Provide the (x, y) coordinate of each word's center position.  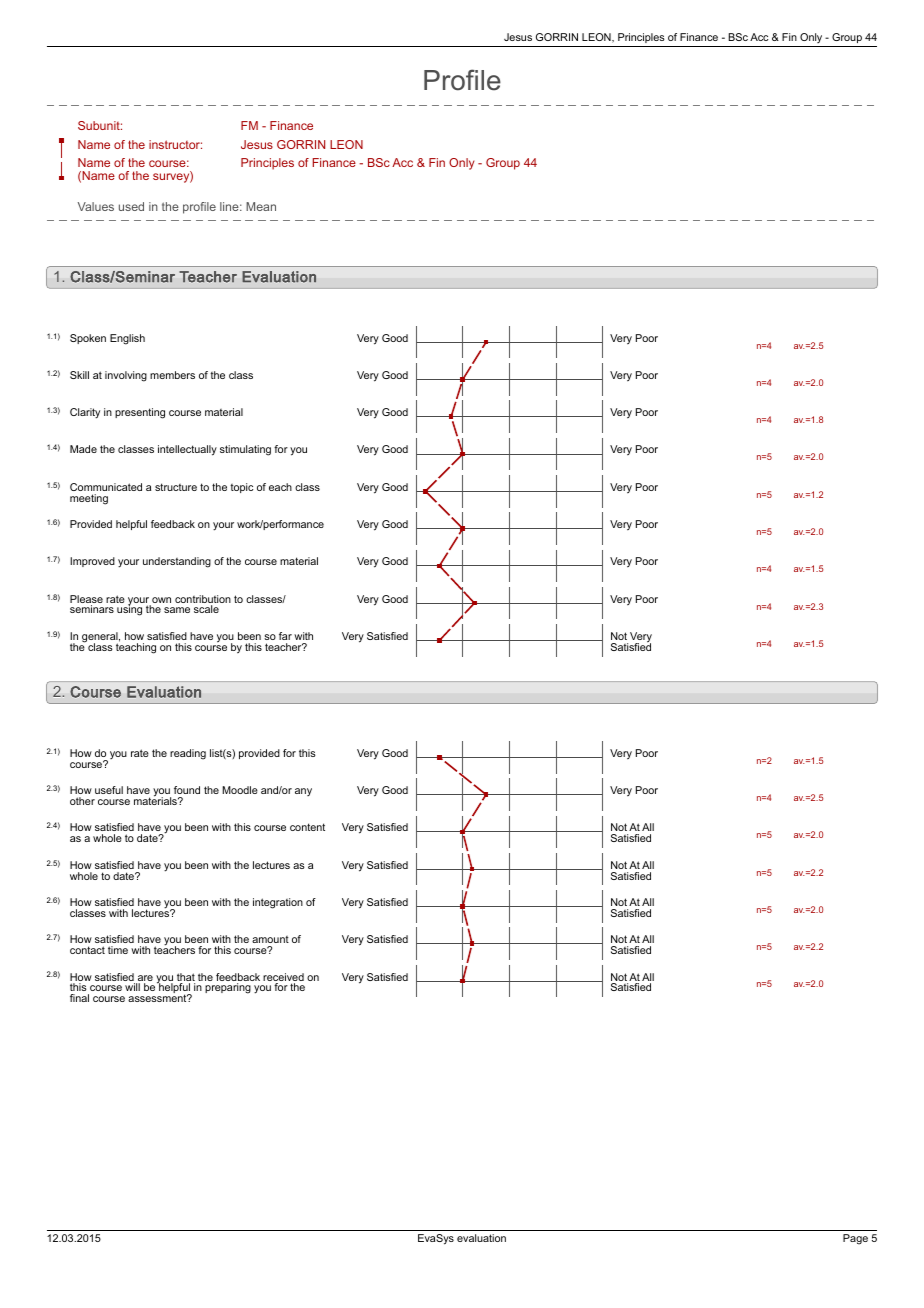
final (79, 998)
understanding (177, 562)
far (285, 636)
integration (278, 903)
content (307, 827)
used (131, 206)
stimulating (245, 450)
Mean (261, 206)
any (303, 792)
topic (241, 488)
